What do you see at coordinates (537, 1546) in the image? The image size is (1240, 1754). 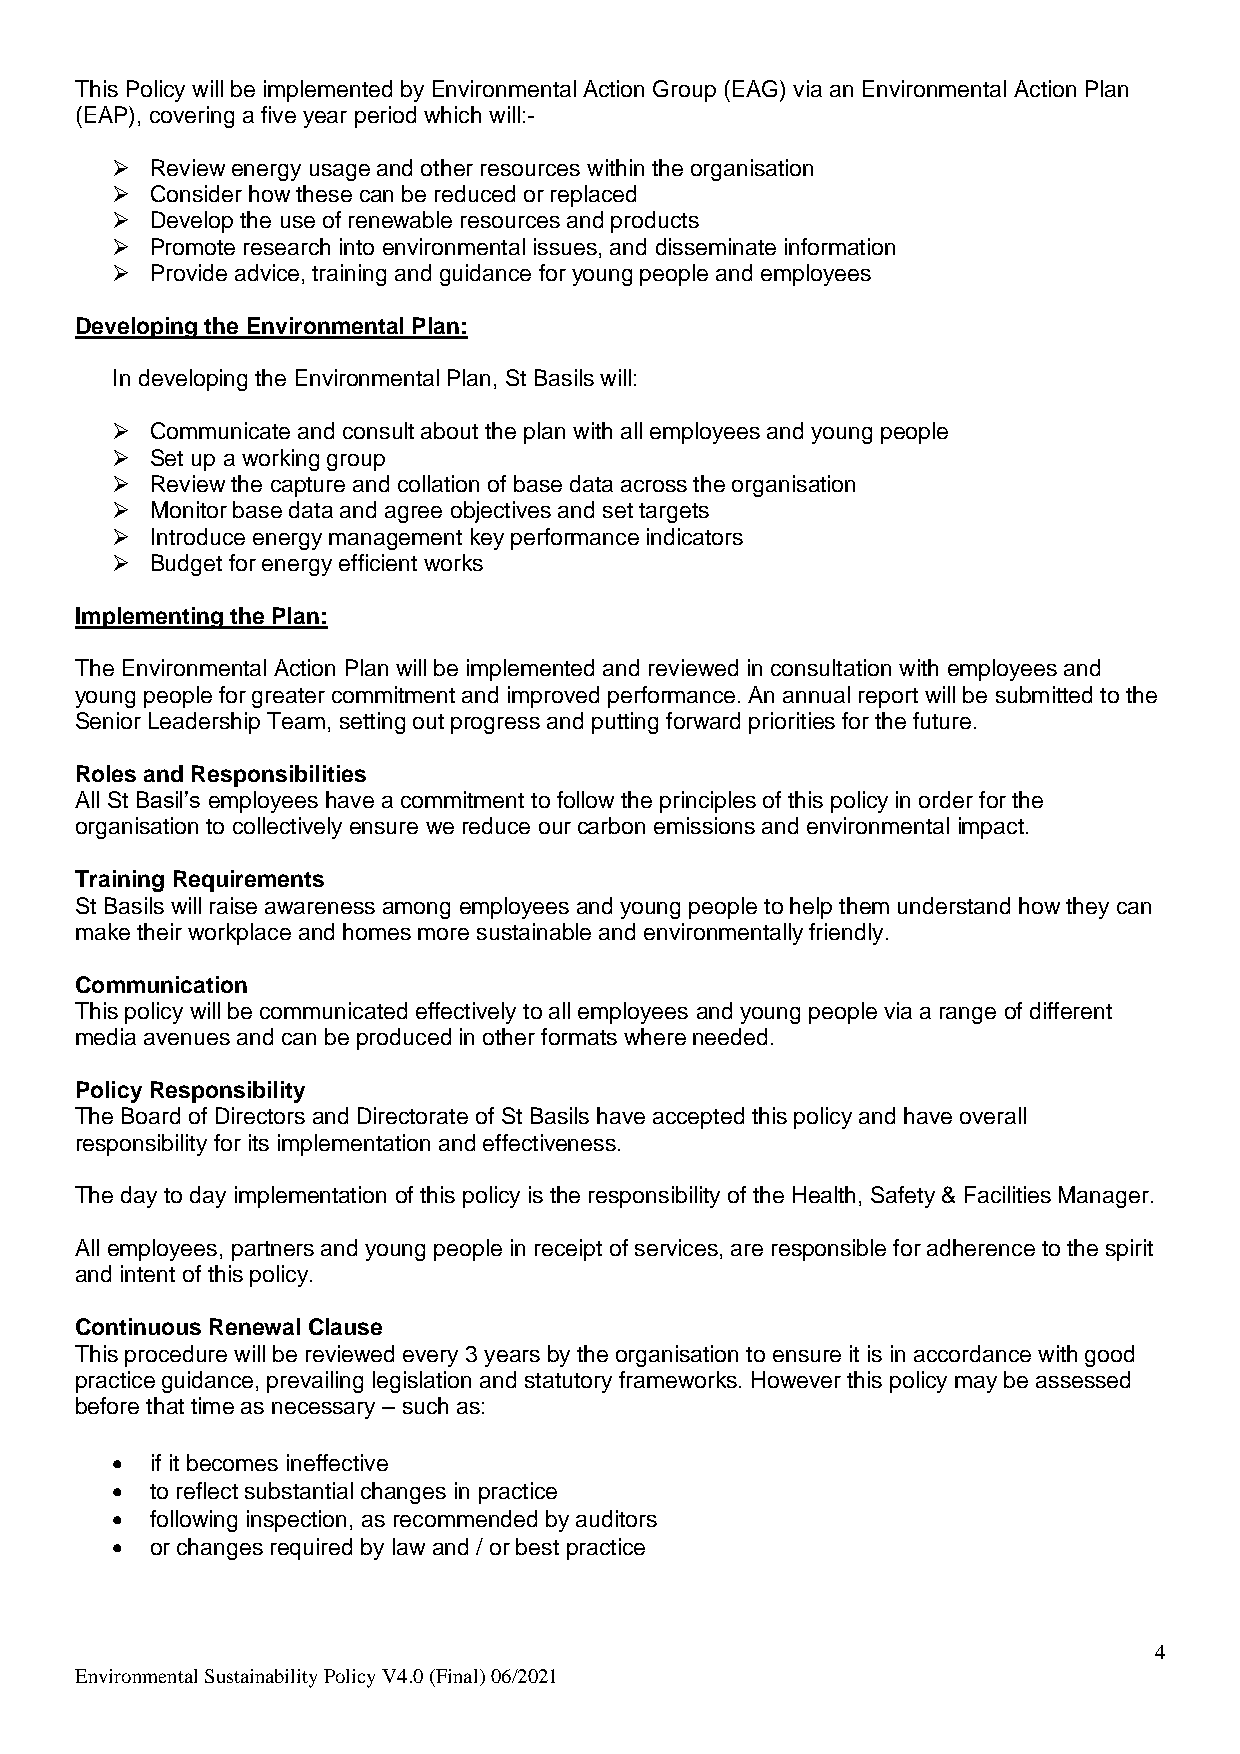 I see `best` at bounding box center [537, 1546].
